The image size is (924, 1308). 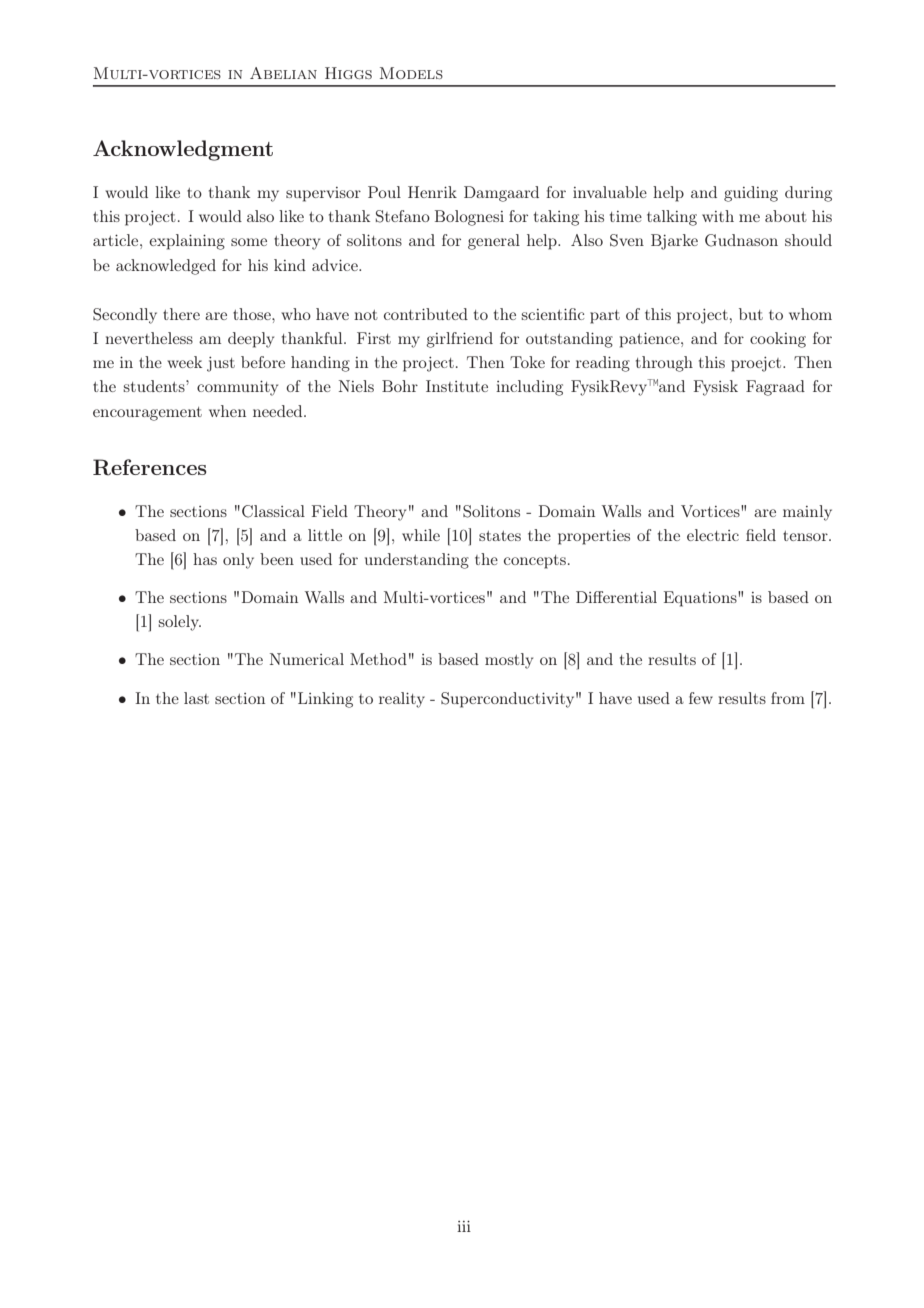 What do you see at coordinates (788, 698) in the image?
I see `from` at bounding box center [788, 698].
